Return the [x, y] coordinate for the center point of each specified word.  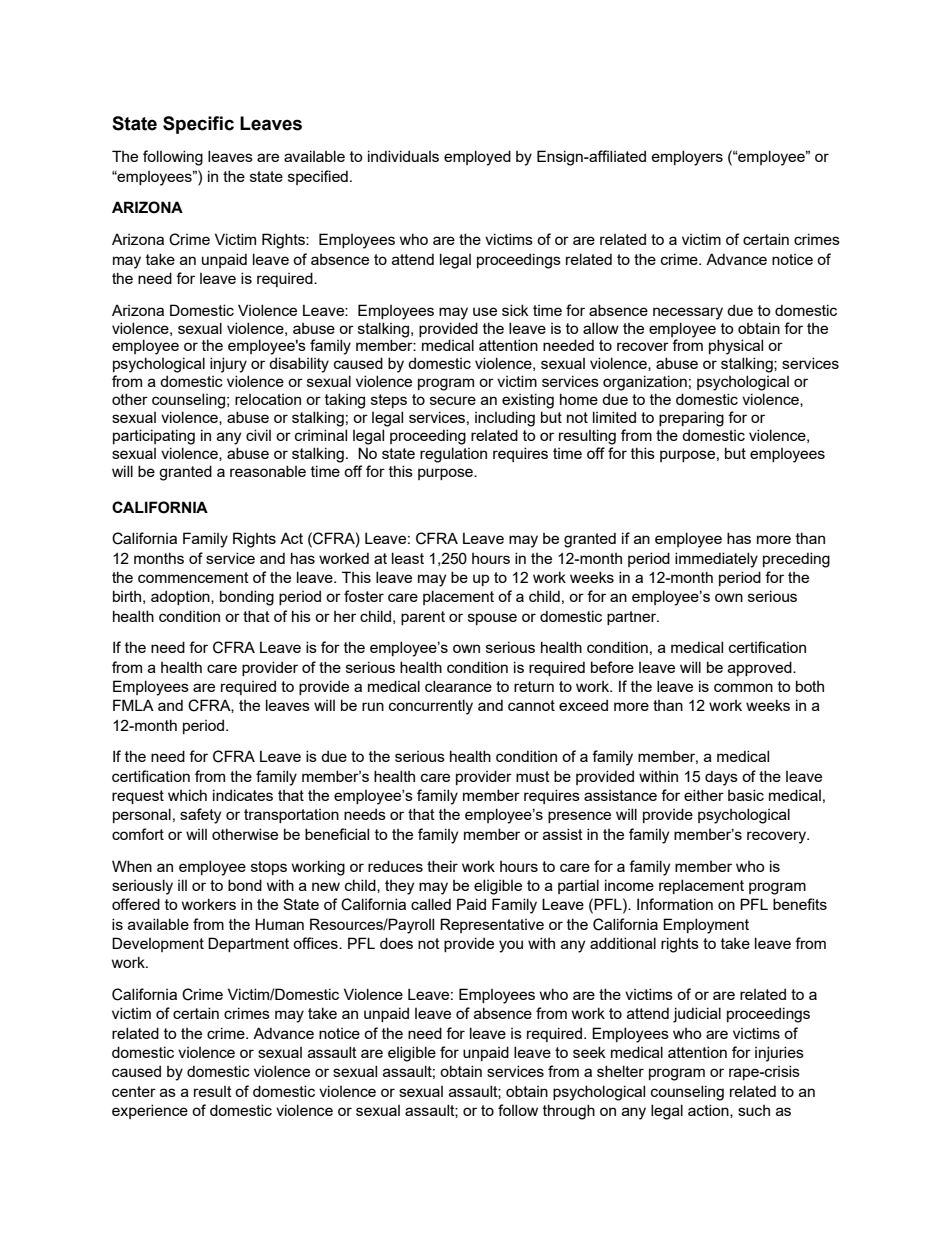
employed [477, 158]
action [709, 1111]
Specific [198, 125]
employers [687, 158]
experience [150, 1111]
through [569, 1112]
